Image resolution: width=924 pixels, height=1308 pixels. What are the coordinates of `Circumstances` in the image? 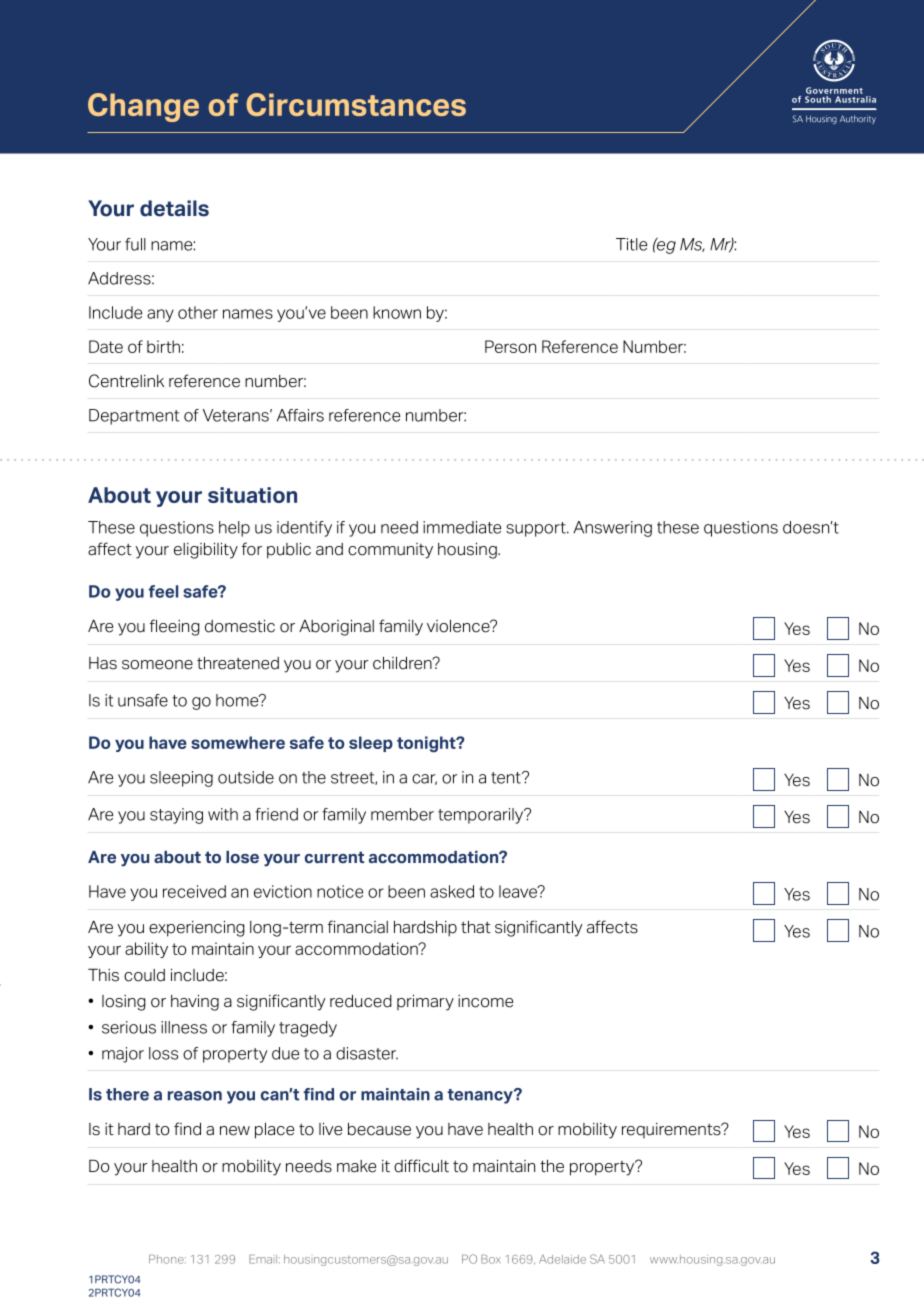 It's located at (356, 104).
